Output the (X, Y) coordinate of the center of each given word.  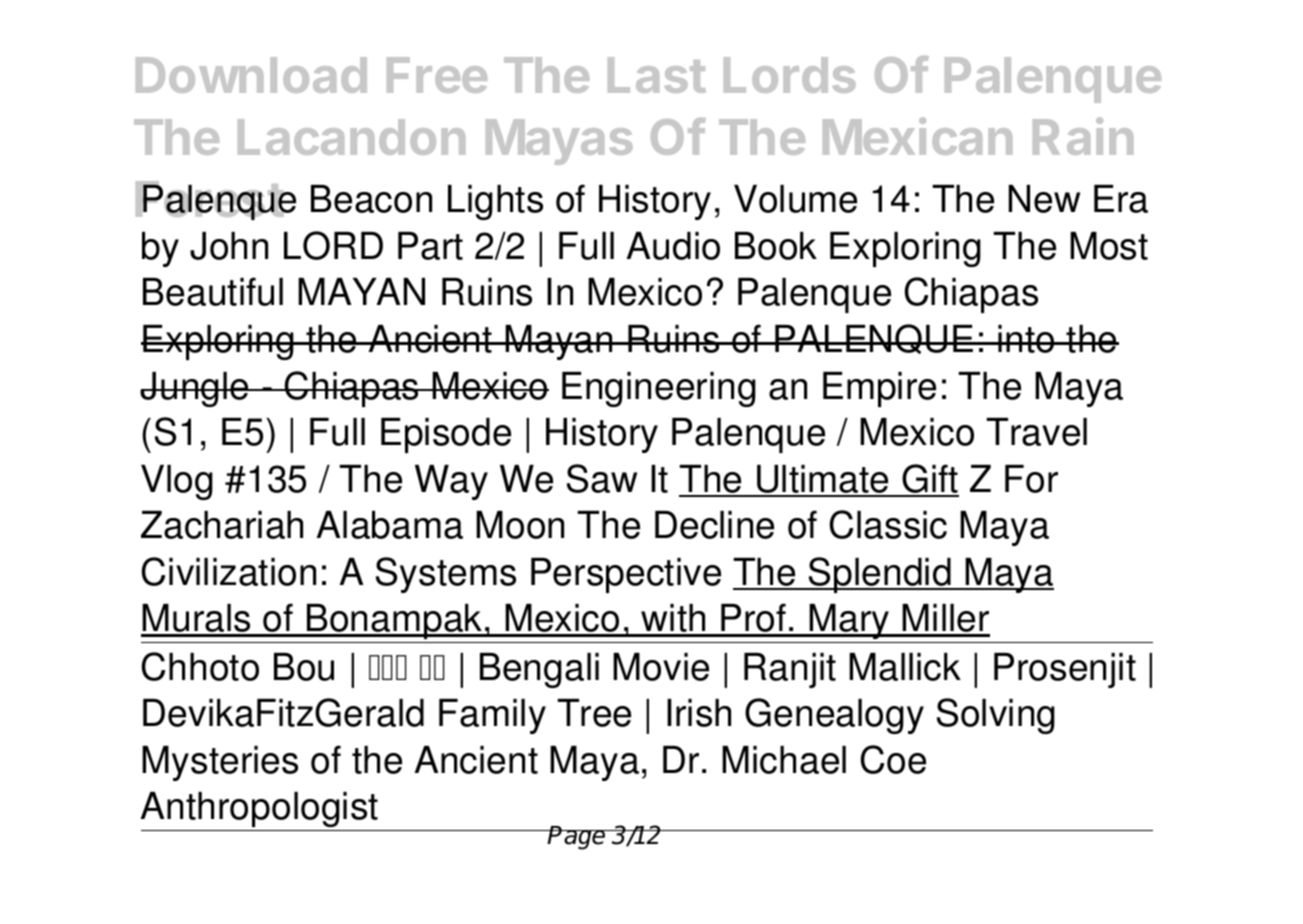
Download (251, 75)
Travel (1036, 432)
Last (657, 75)
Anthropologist (261, 811)
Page (577, 838)
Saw (602, 478)
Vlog (177, 482)
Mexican (917, 136)
